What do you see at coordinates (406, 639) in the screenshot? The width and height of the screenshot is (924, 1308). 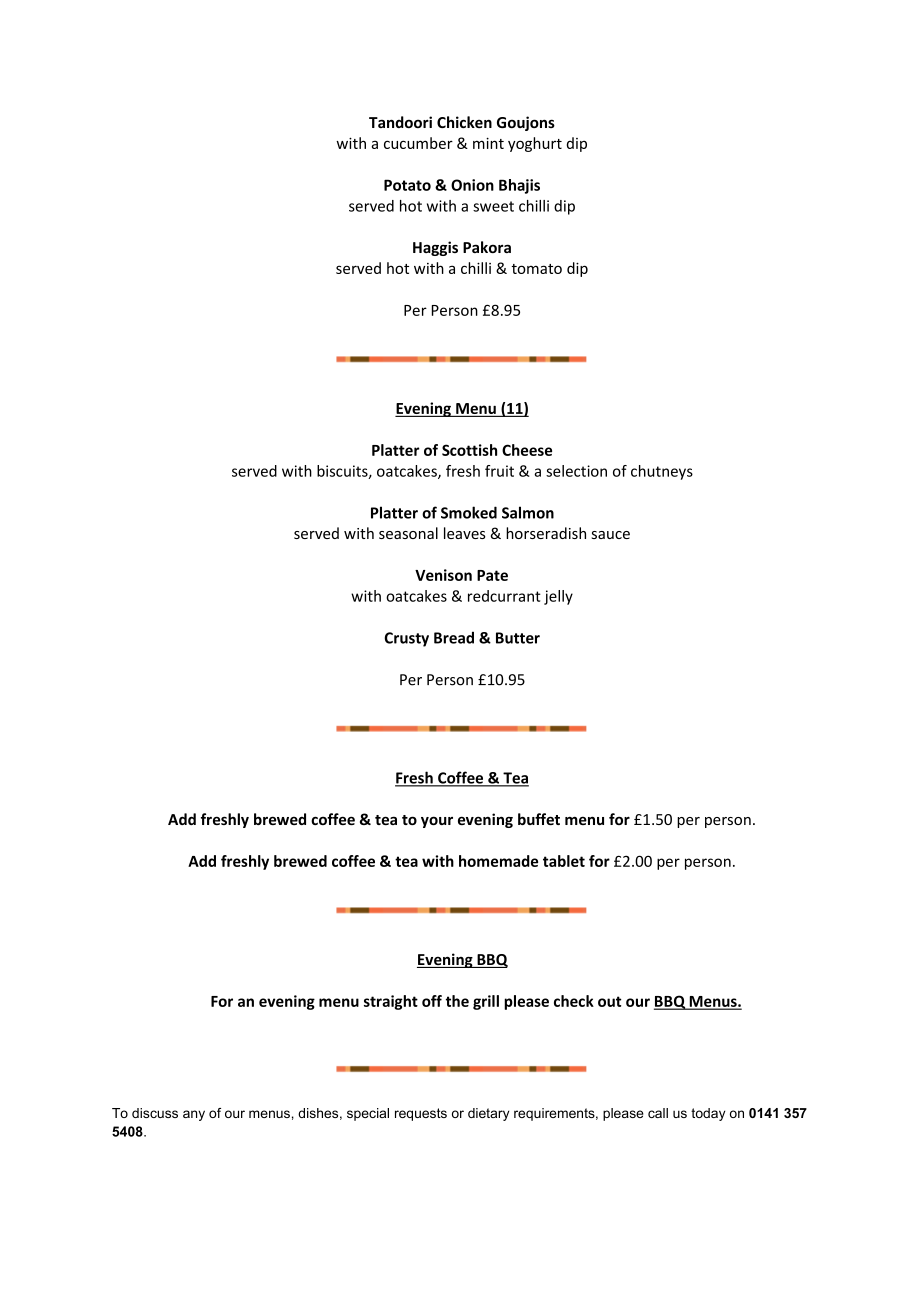 I see `Crusty` at bounding box center [406, 639].
